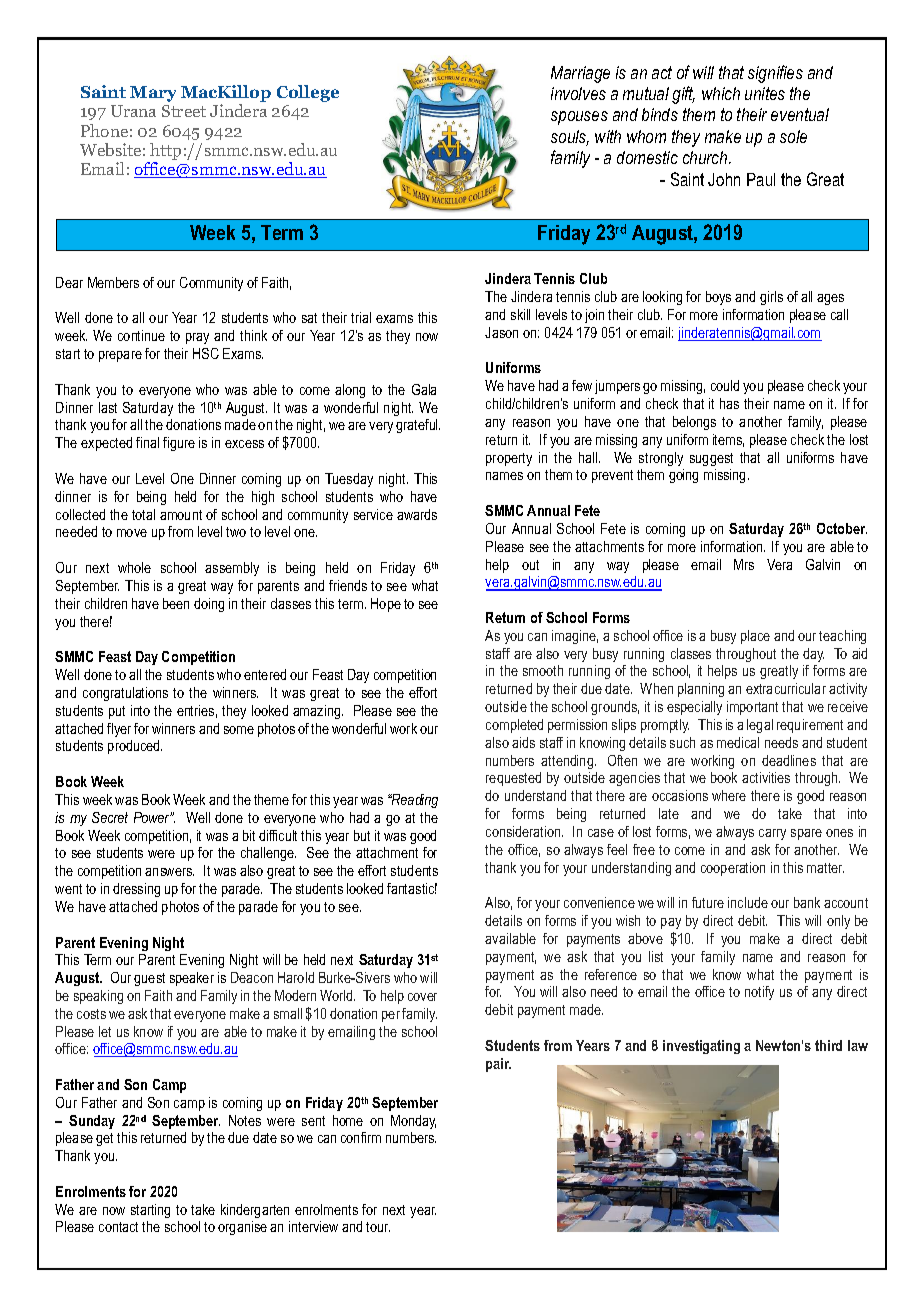  I want to click on souls, so click(570, 138).
